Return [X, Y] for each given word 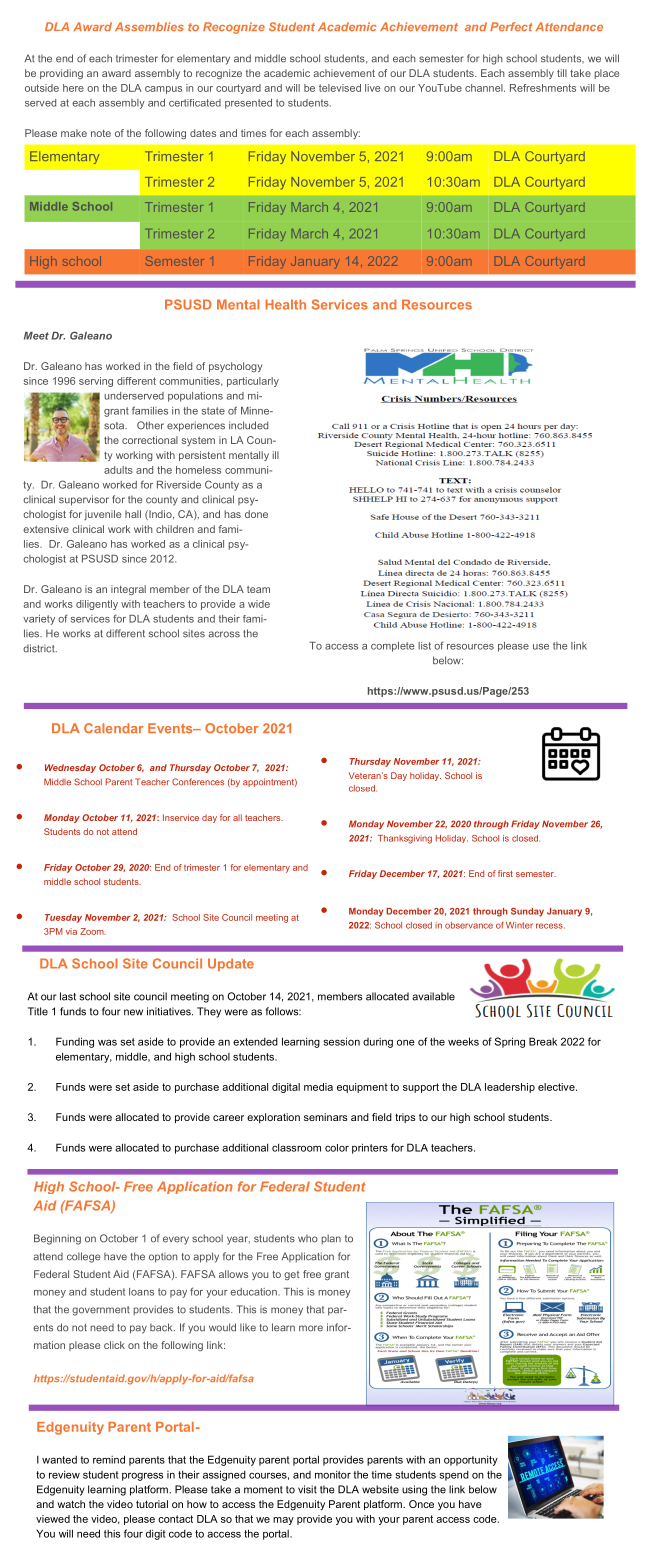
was [107, 1042]
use [541, 647]
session [342, 1041]
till [562, 73]
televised [340, 88]
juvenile [102, 515]
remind [109, 1459]
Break [543, 1041]
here [73, 88]
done [256, 514]
